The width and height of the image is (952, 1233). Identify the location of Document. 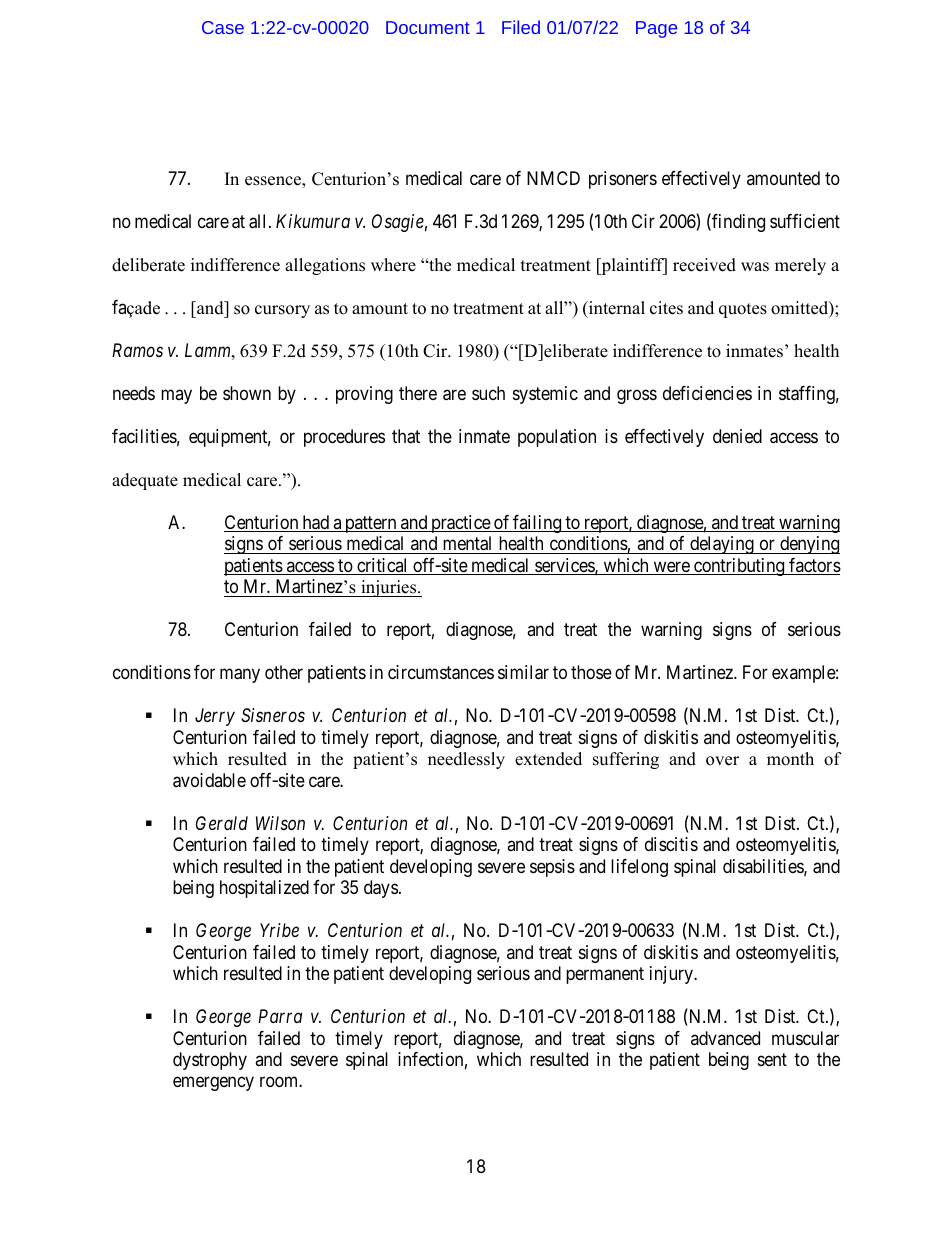
(428, 27).
